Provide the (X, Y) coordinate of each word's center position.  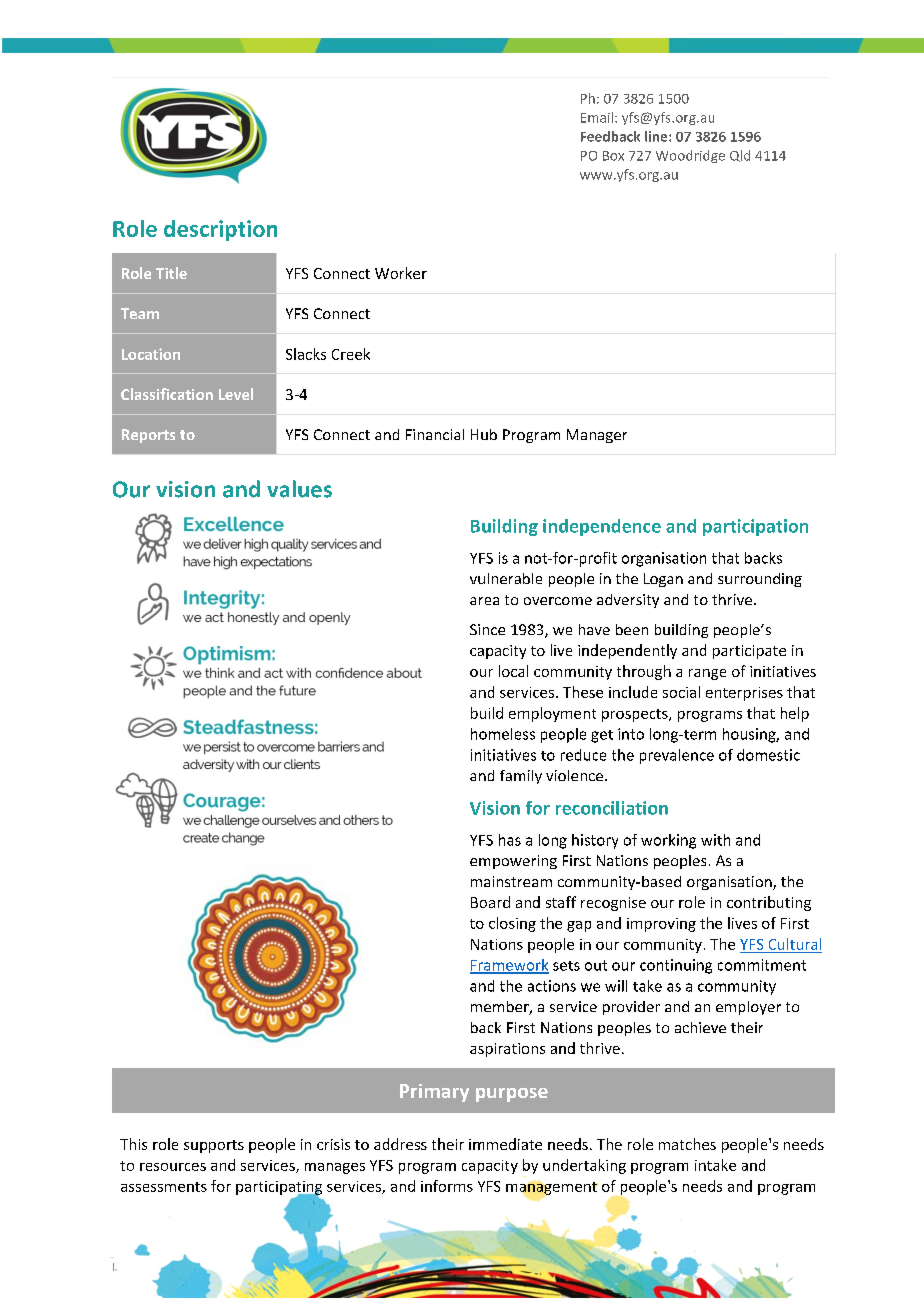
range (707, 674)
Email (597, 117)
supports (214, 1146)
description (220, 230)
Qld (740, 156)
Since (487, 629)
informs (447, 1186)
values (299, 489)
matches (687, 1144)
